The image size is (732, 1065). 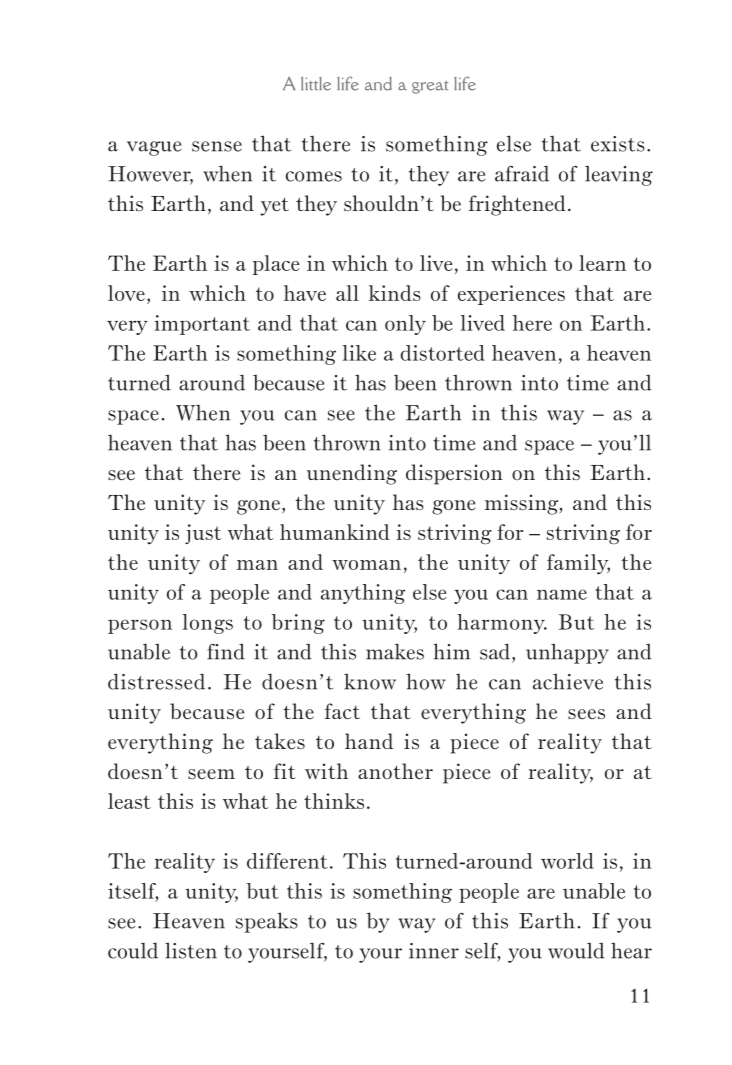 What do you see at coordinates (576, 951) in the screenshot?
I see `would` at bounding box center [576, 951].
